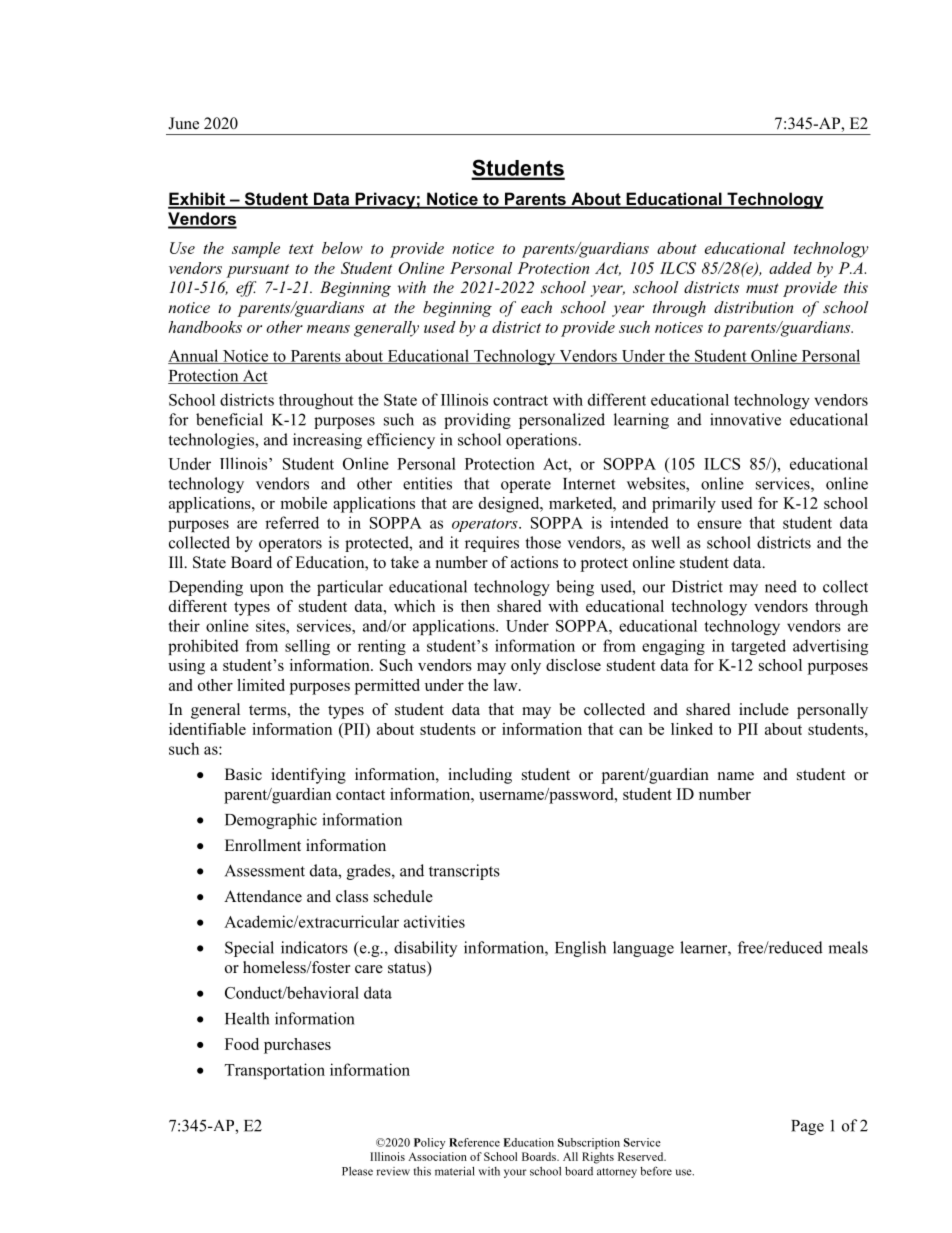  Describe the element at coordinates (263, 896) in the screenshot. I see `Attendance` at that location.
